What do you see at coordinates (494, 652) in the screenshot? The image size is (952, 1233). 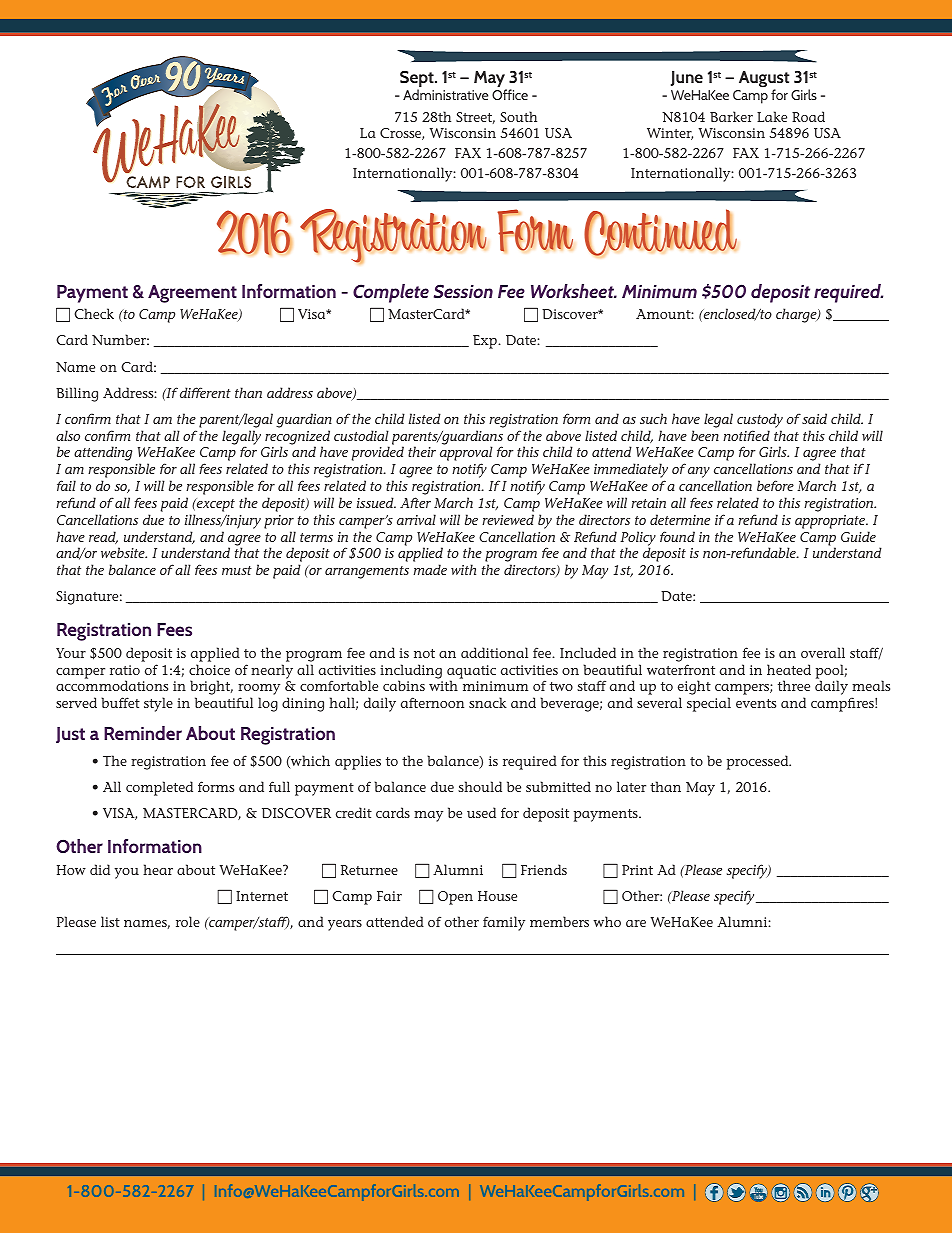 I see `additional` at bounding box center [494, 652].
